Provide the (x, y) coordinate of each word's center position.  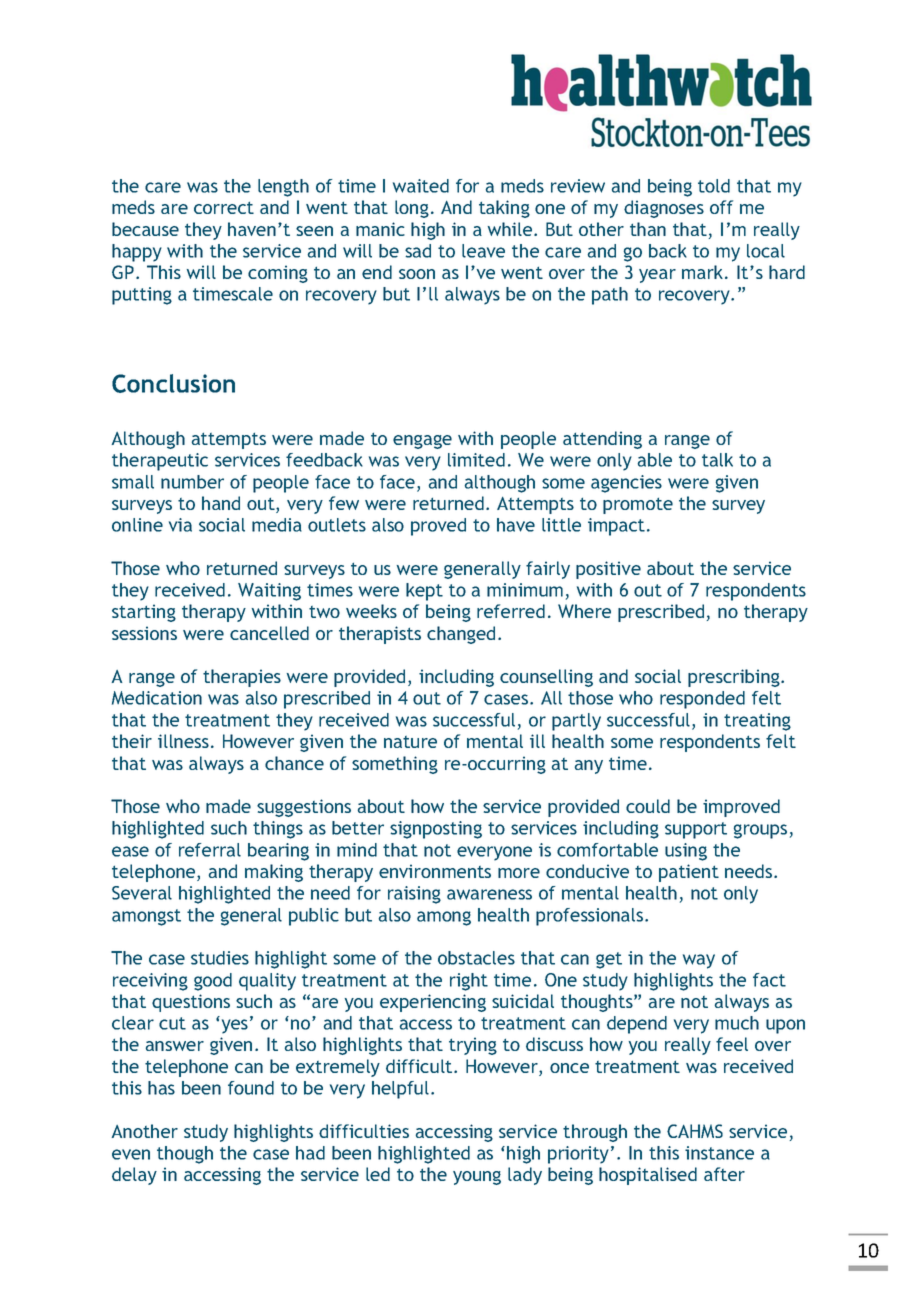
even (131, 1154)
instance (719, 1153)
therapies (242, 678)
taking (504, 209)
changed (461, 635)
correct (224, 207)
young (477, 1178)
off (721, 207)
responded (702, 700)
